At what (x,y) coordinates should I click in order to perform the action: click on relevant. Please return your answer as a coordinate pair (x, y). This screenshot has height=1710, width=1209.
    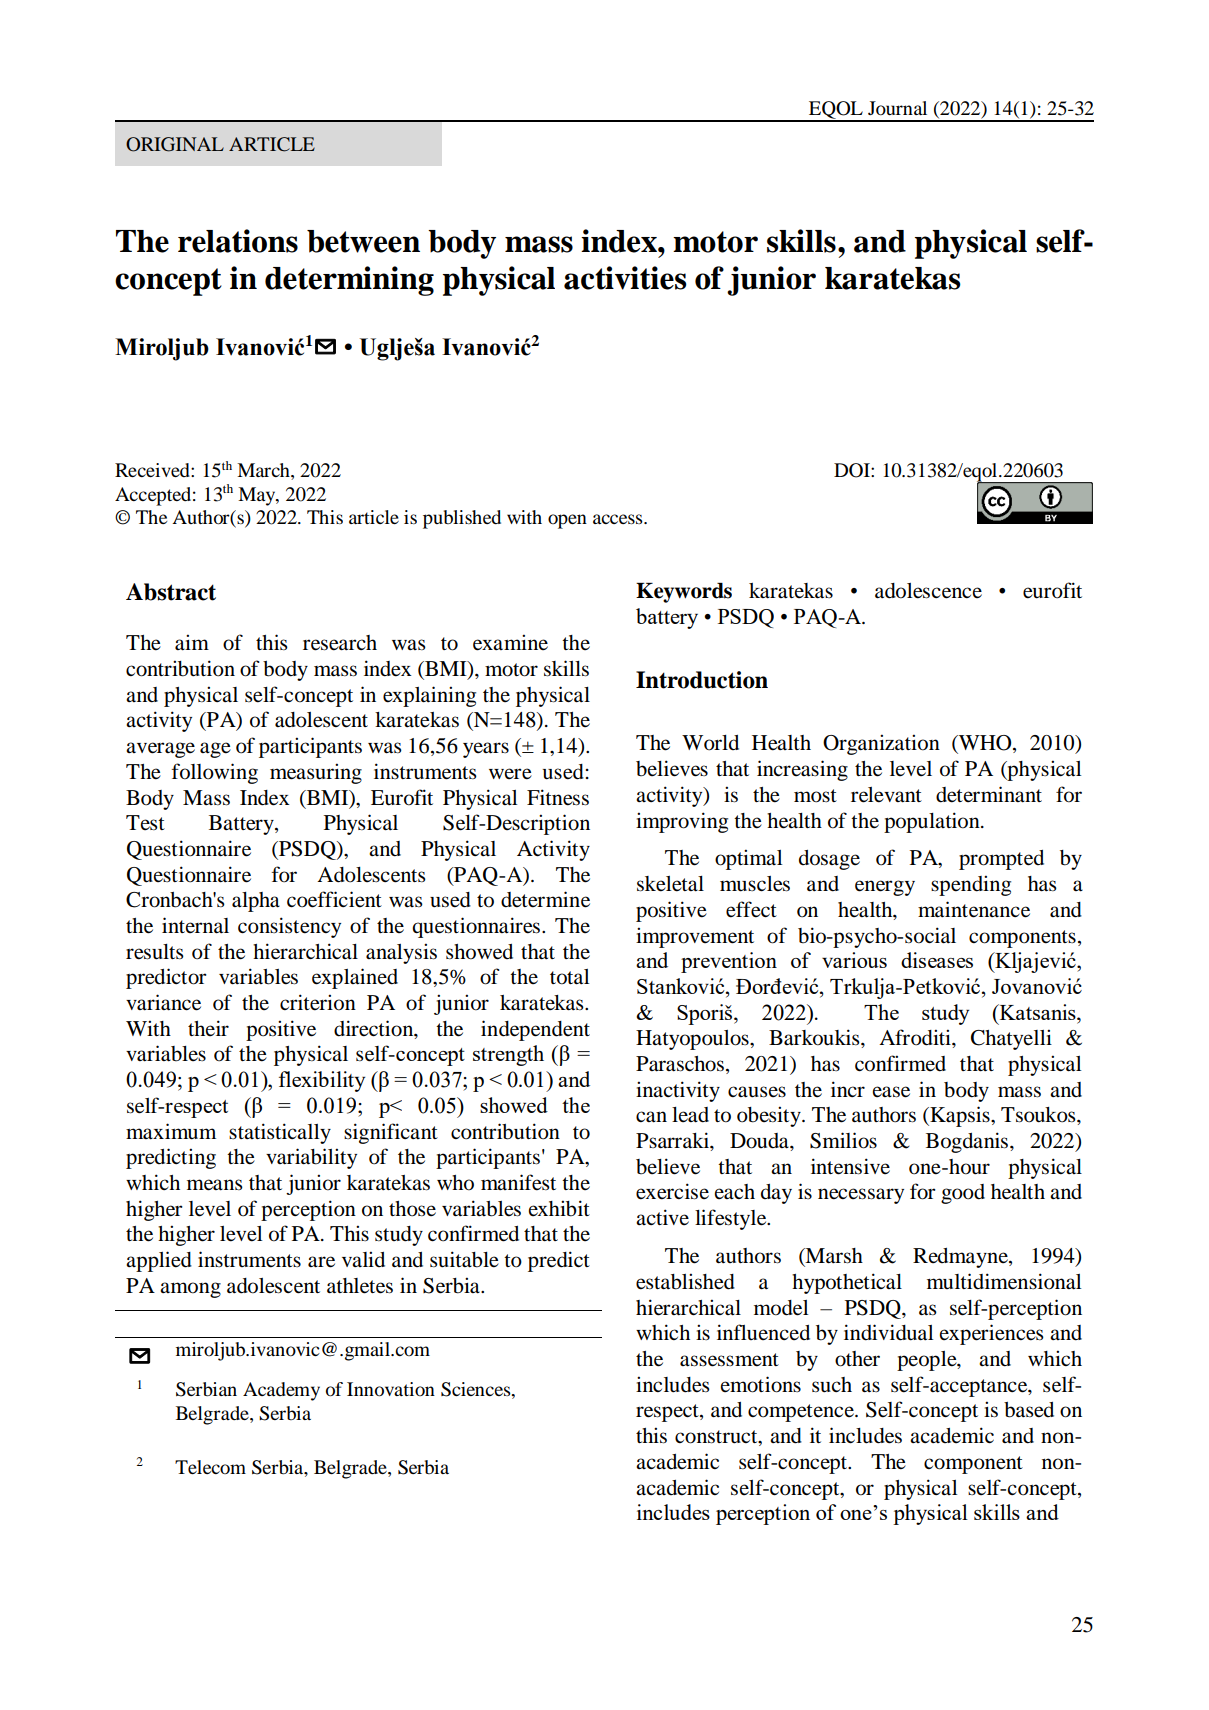
    Looking at the image, I should click on (886, 795).
